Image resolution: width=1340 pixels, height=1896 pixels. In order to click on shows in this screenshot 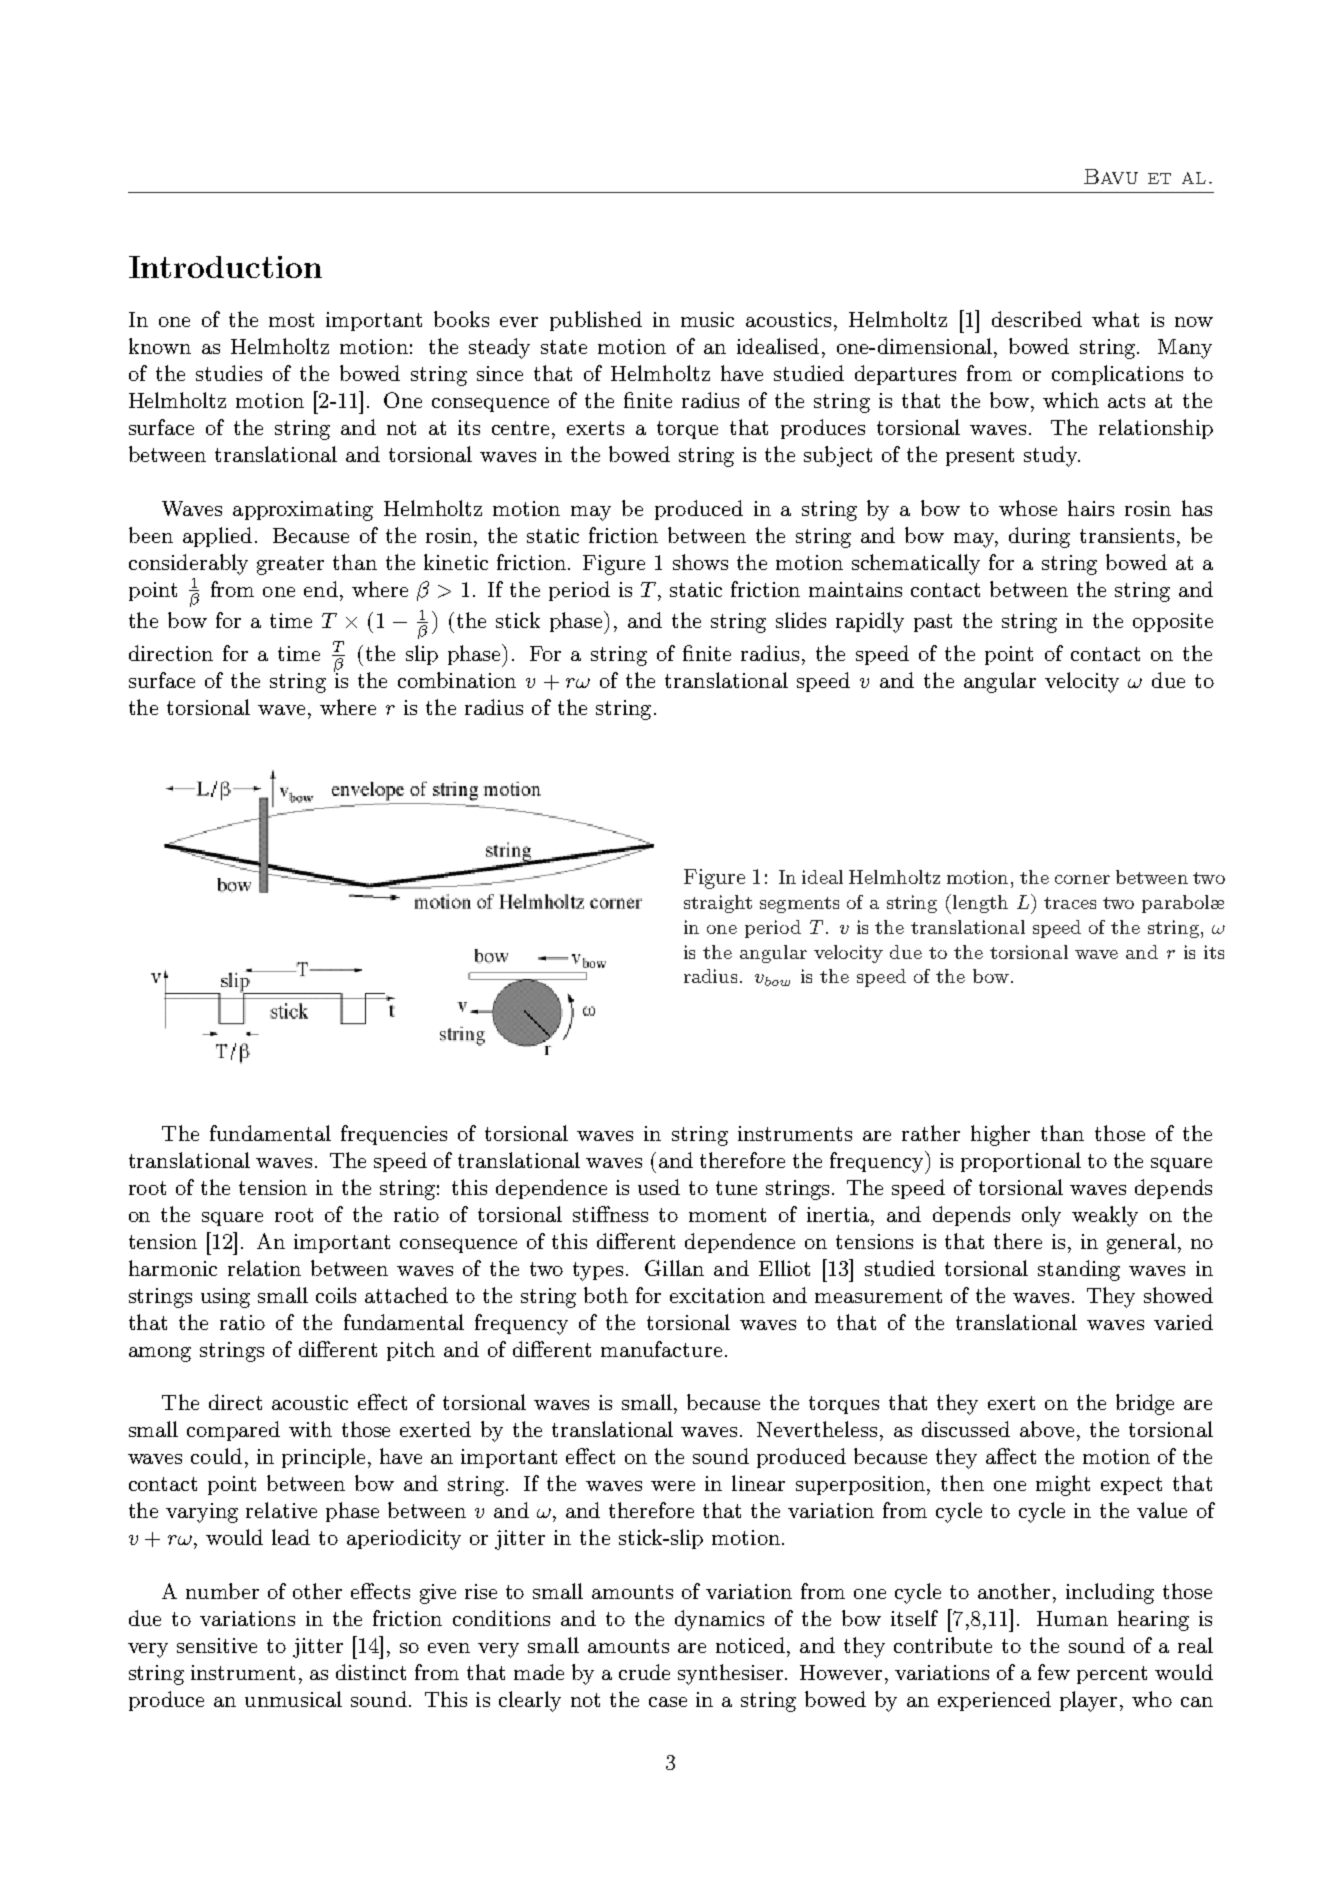, I will do `click(700, 562)`.
